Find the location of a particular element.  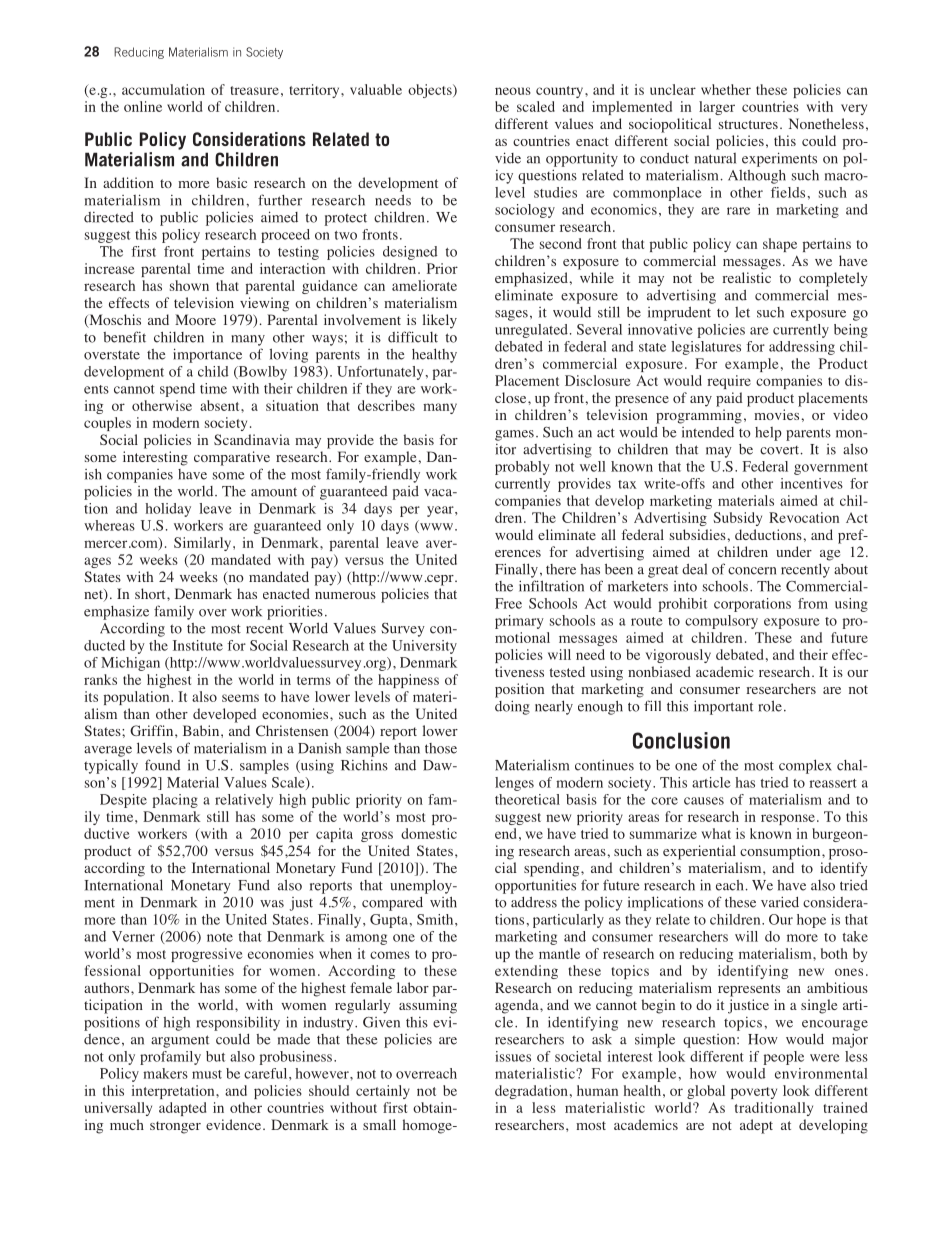

structures is located at coordinates (748, 124).
